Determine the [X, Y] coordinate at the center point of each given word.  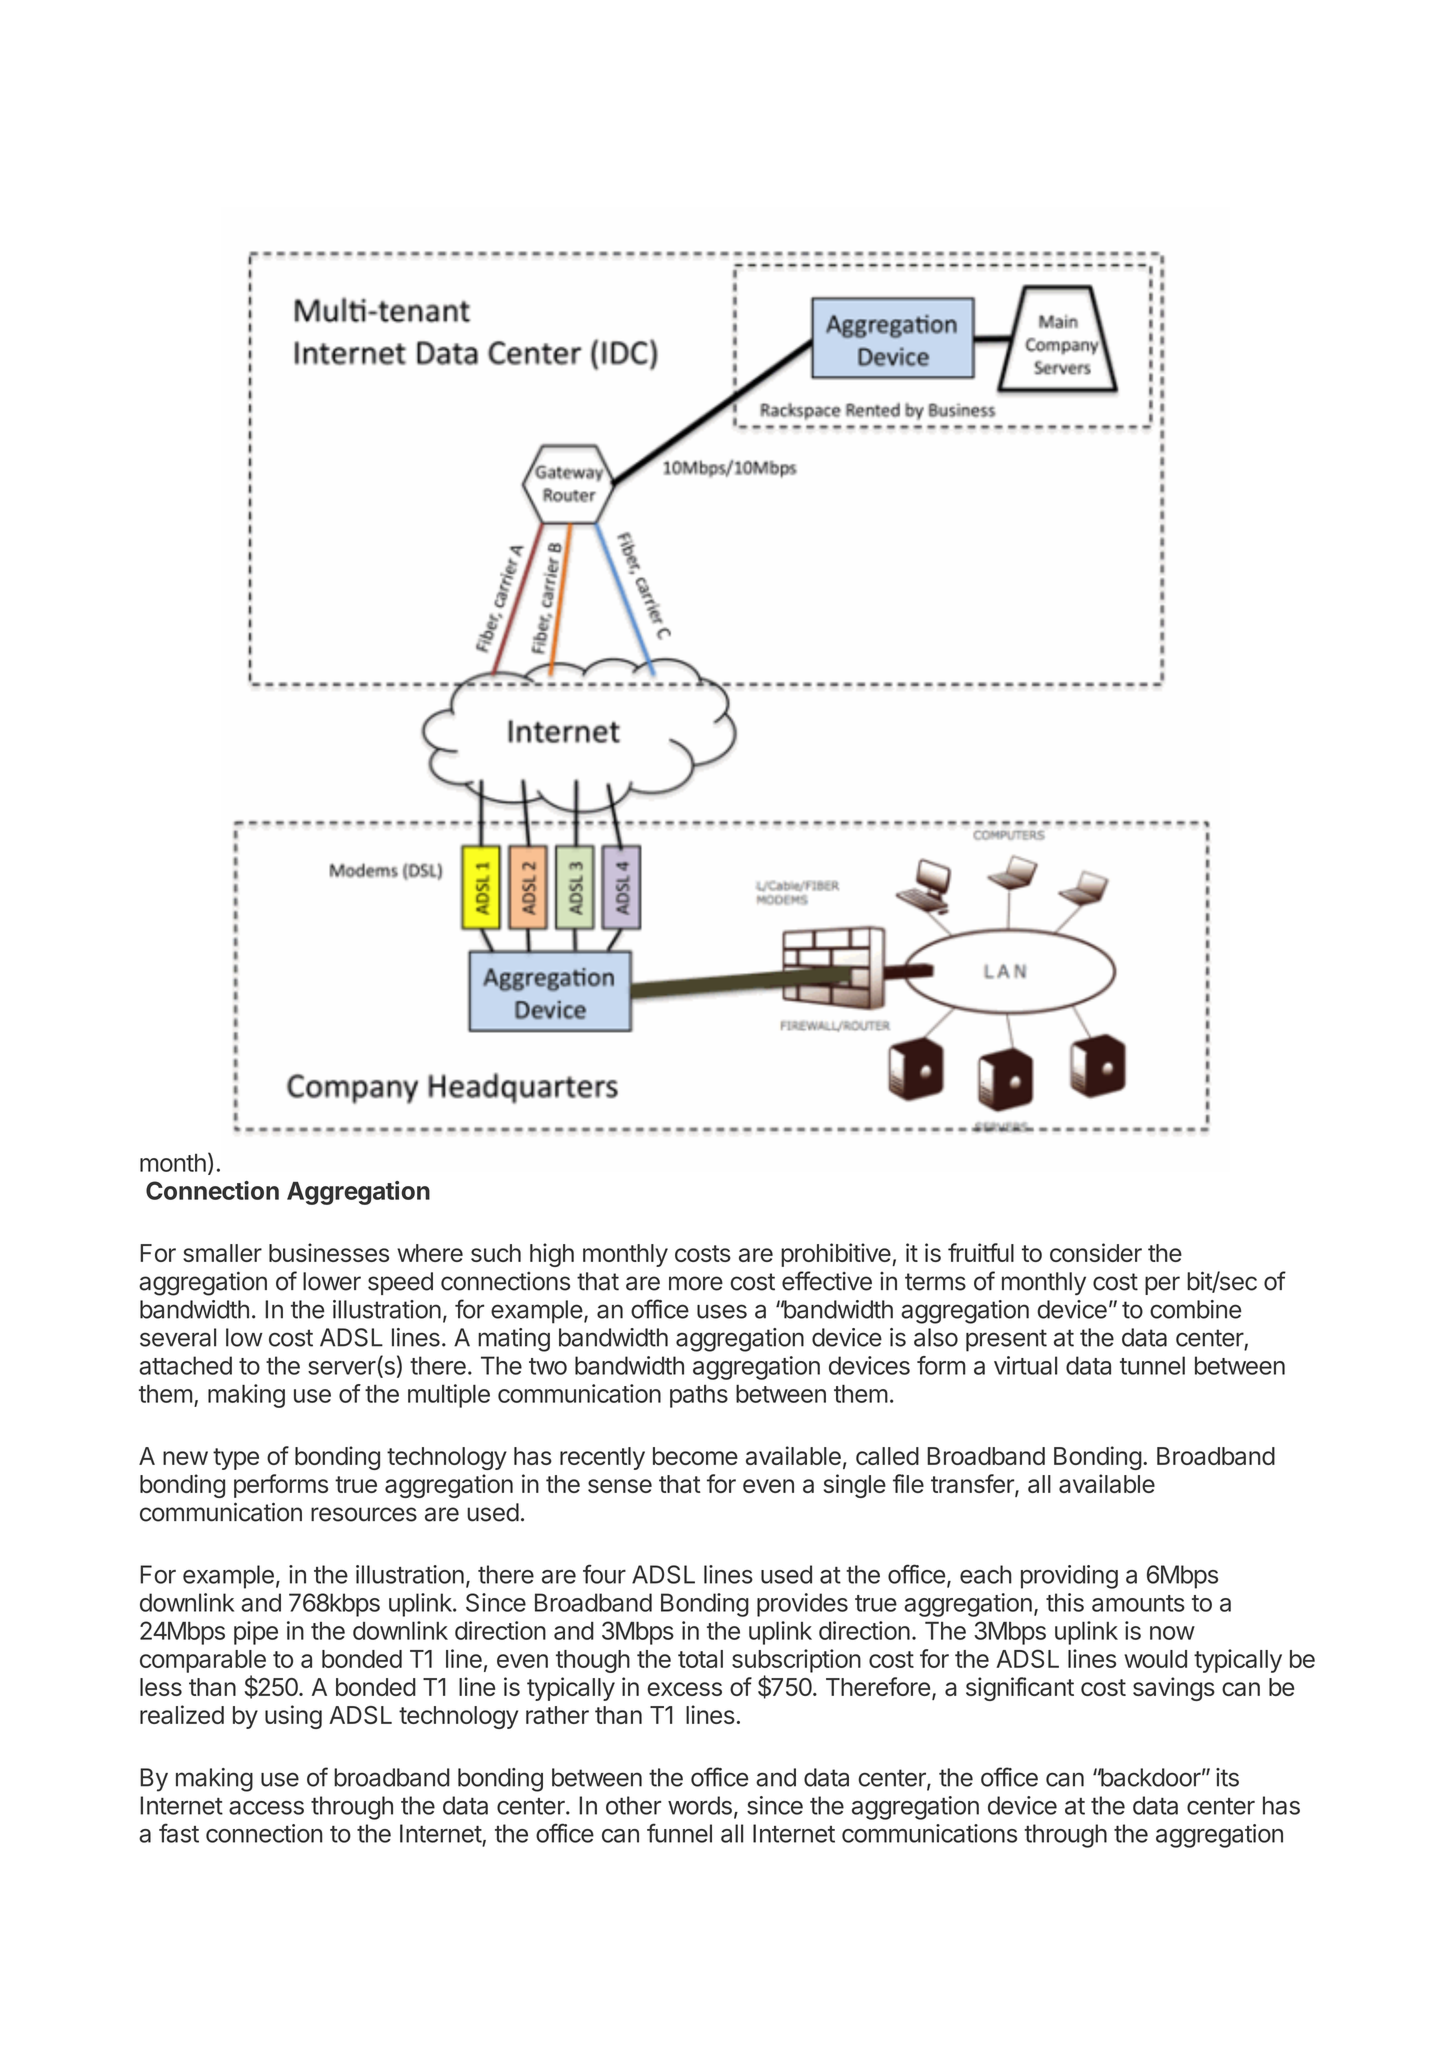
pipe [256, 1633]
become [695, 1456]
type [236, 1459]
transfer [973, 1485]
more [696, 1283]
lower [332, 1281]
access [266, 1808]
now [1172, 1633]
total [700, 1659]
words [700, 1805]
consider [1096, 1252]
